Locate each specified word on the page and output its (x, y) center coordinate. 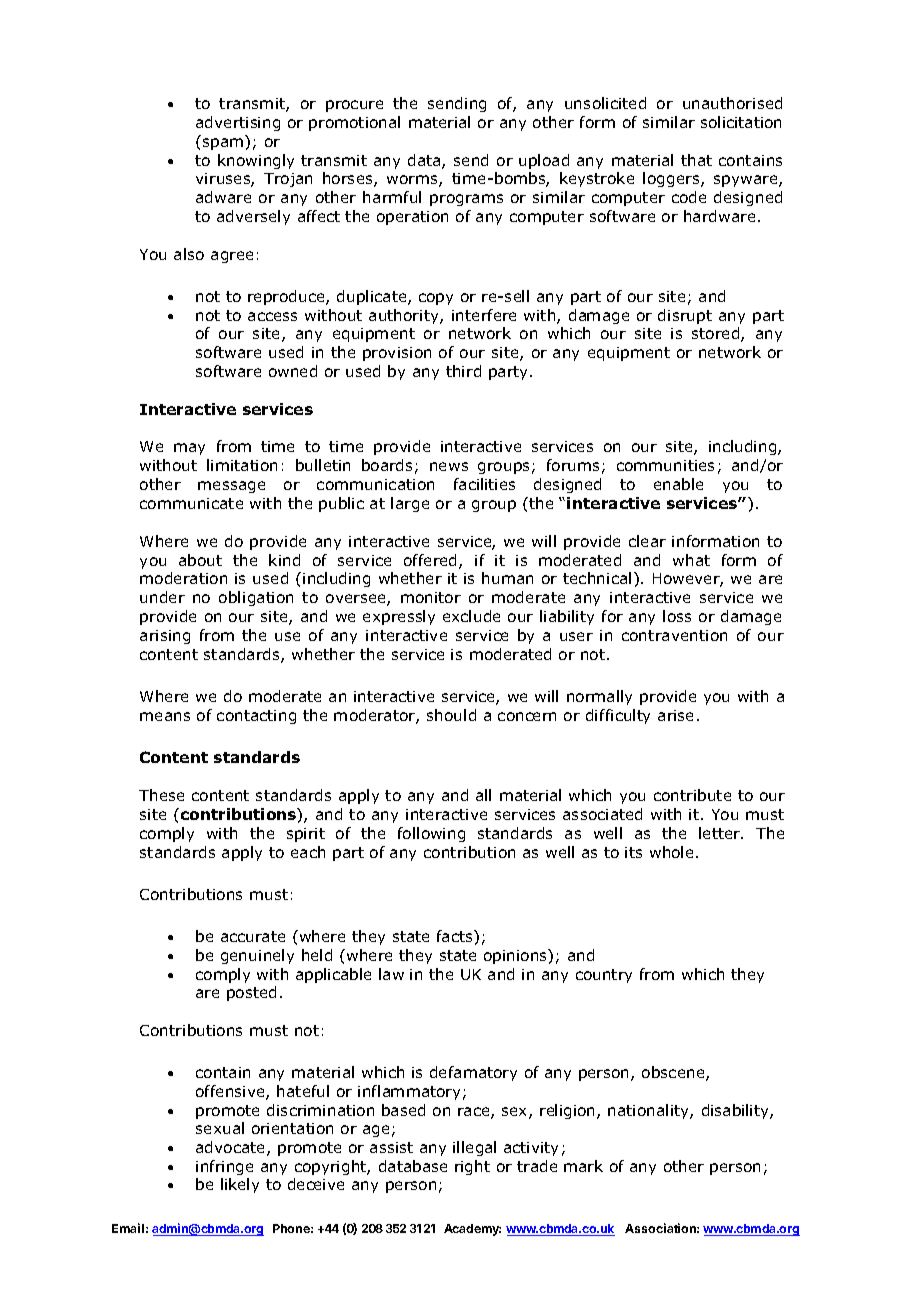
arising (165, 637)
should (451, 715)
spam (223, 144)
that (696, 160)
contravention (674, 635)
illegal (474, 1148)
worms (413, 181)
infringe (224, 1167)
